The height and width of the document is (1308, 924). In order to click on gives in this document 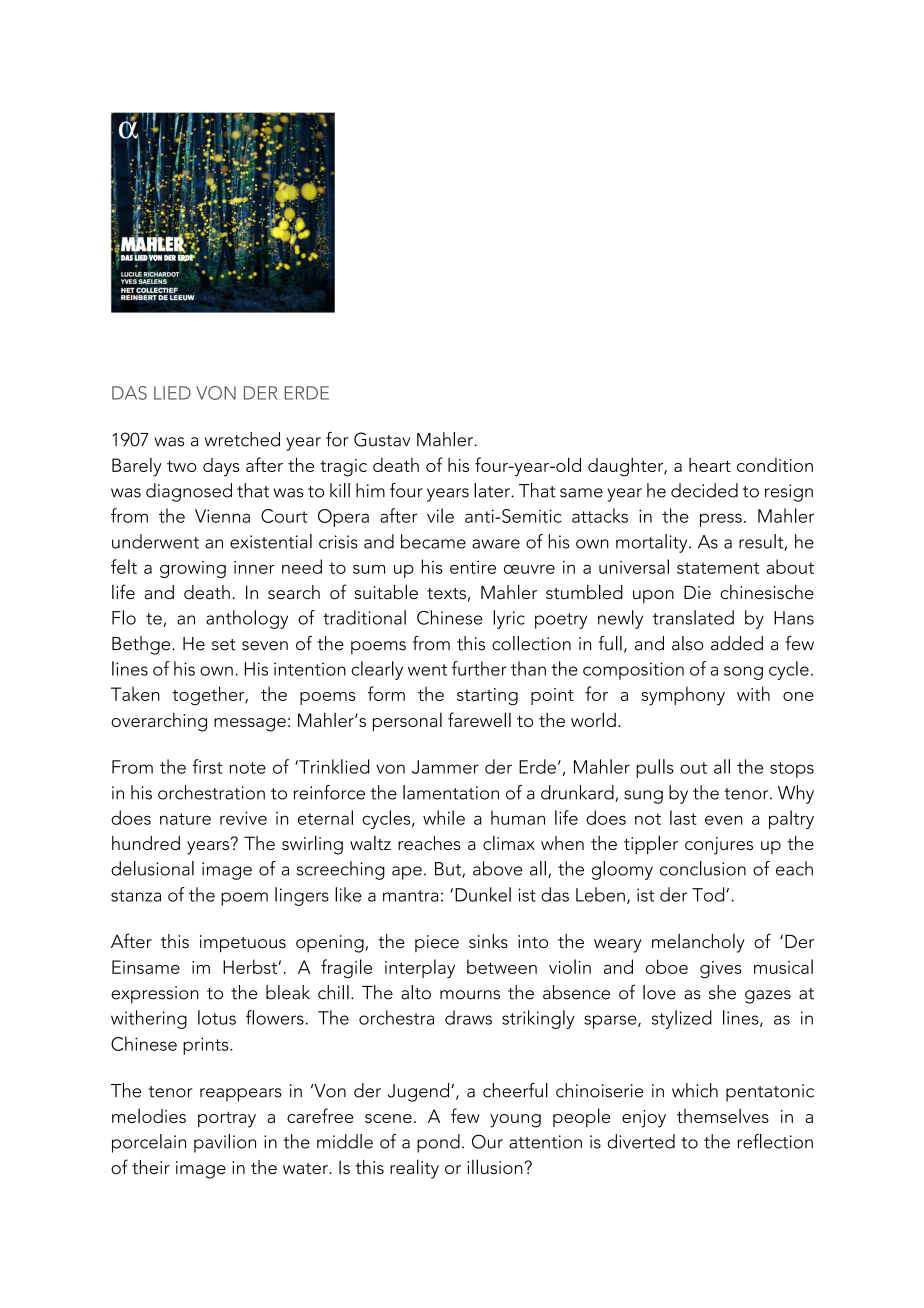, I will do `click(720, 970)`.
